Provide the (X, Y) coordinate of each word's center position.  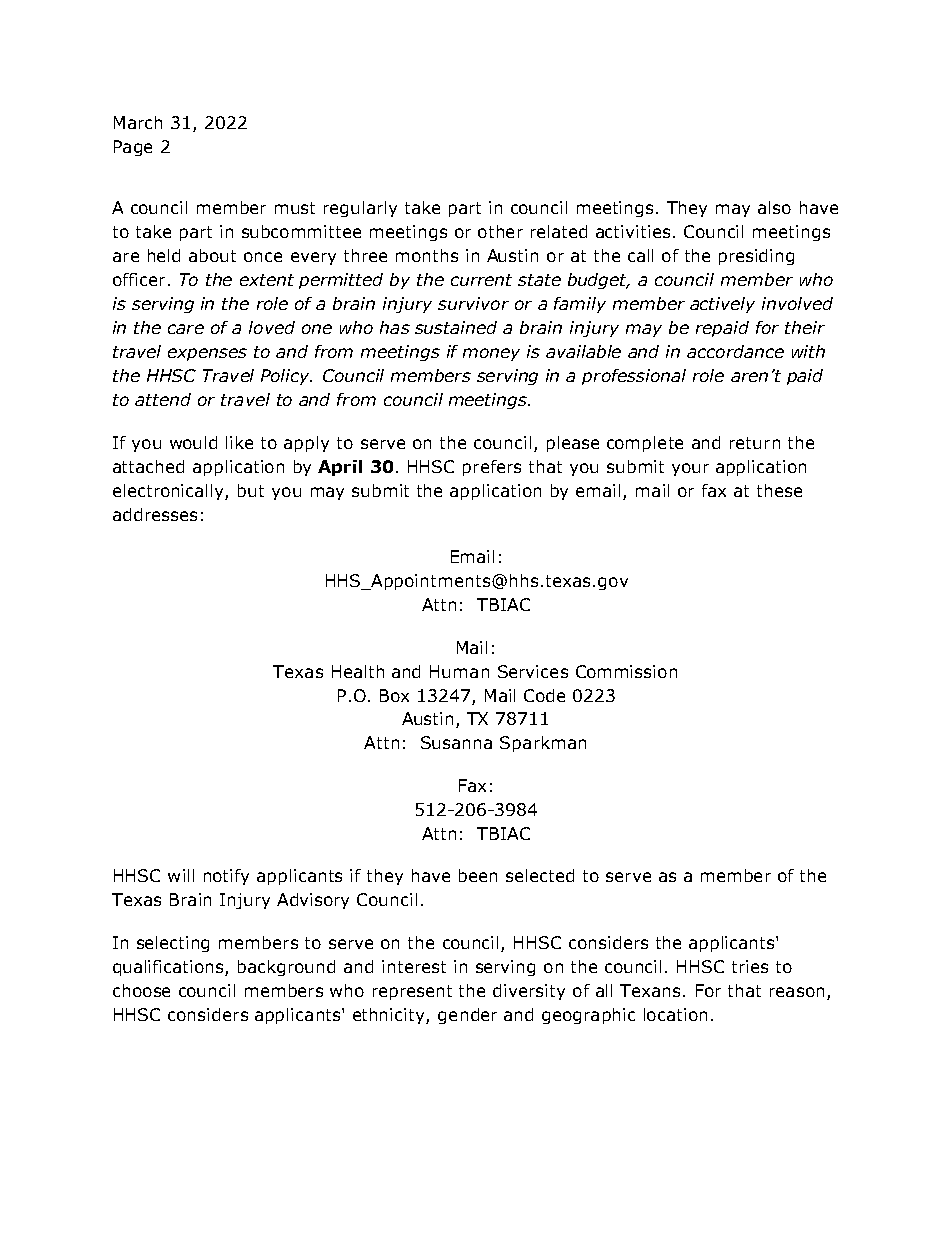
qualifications (169, 968)
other (500, 231)
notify (226, 877)
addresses (155, 514)
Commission (626, 671)
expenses (207, 354)
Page (133, 148)
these (779, 490)
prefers (492, 468)
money (491, 354)
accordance (735, 351)
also (774, 207)
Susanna (456, 742)
